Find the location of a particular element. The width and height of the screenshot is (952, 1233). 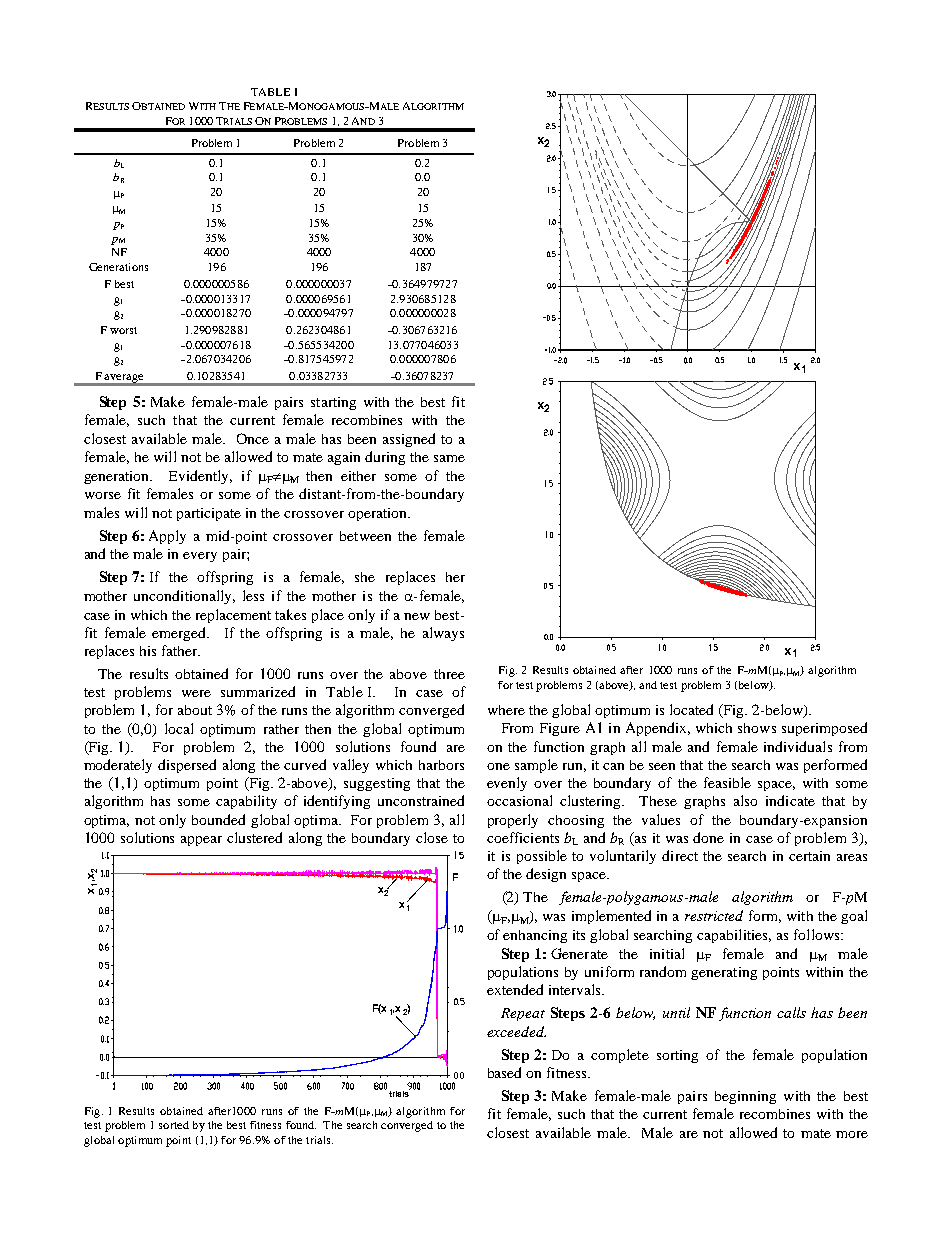

properly is located at coordinates (513, 821).
